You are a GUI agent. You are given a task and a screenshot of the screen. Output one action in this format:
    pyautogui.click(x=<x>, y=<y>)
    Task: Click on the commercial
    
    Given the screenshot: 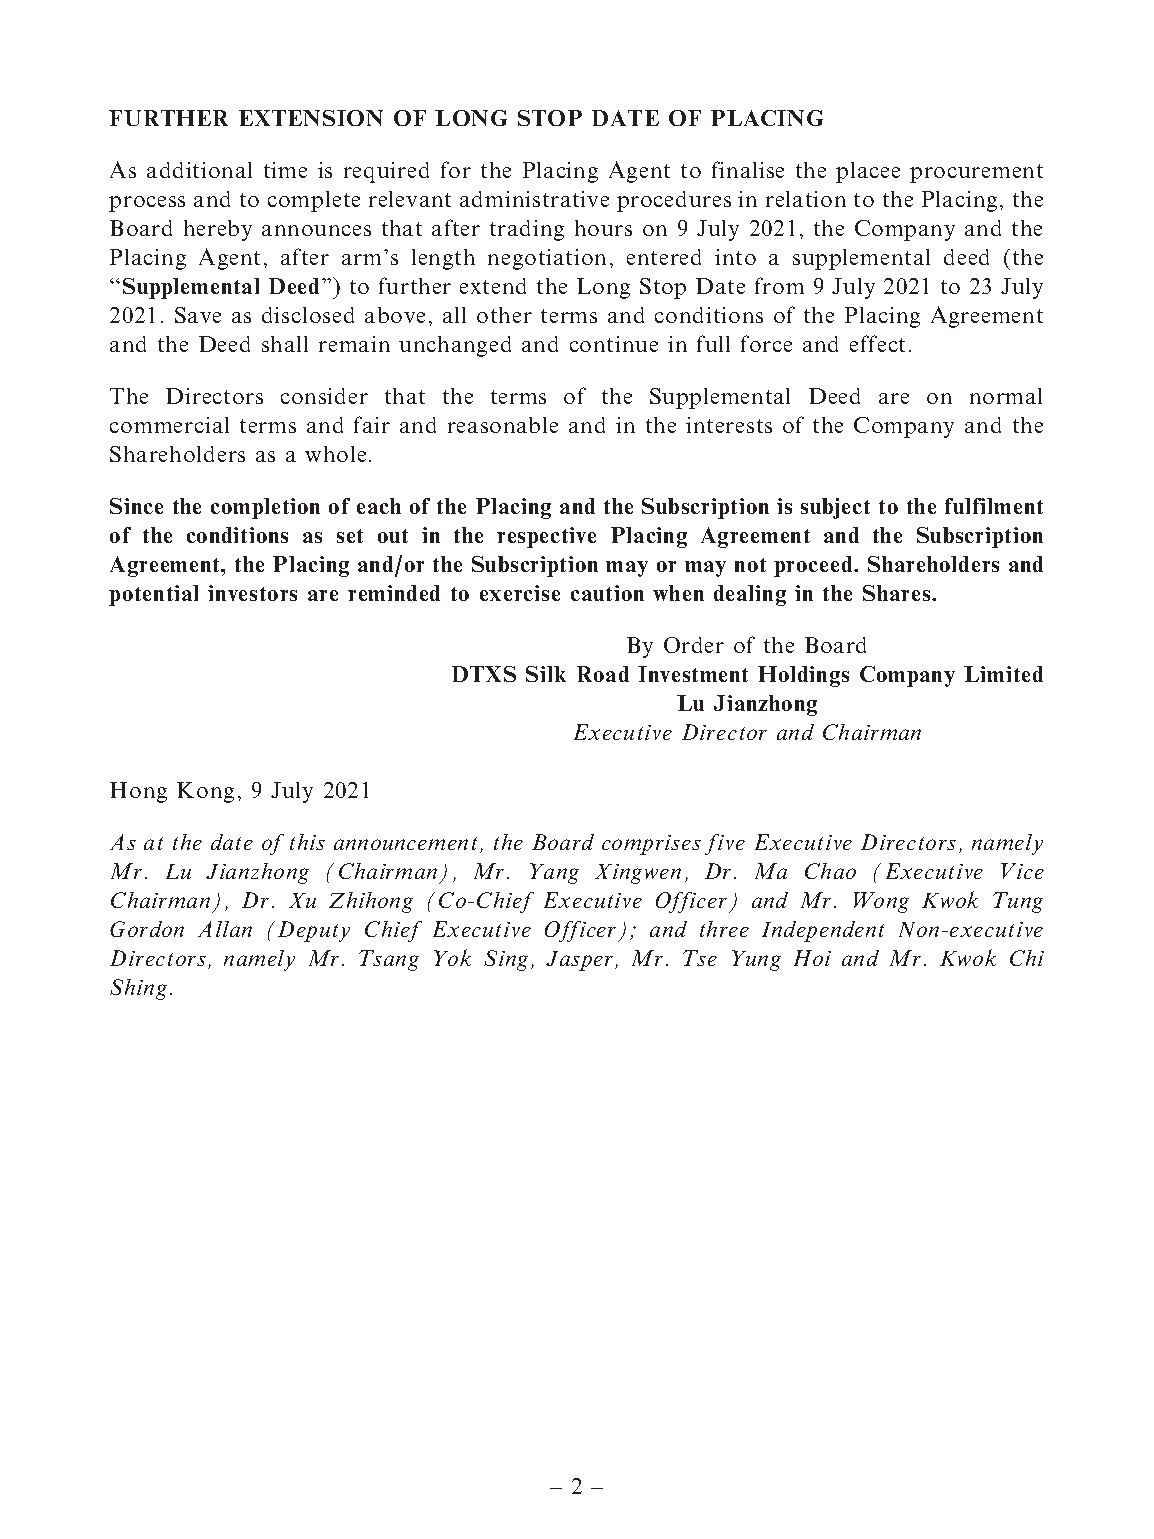 What is the action you would take?
    pyautogui.click(x=169, y=425)
